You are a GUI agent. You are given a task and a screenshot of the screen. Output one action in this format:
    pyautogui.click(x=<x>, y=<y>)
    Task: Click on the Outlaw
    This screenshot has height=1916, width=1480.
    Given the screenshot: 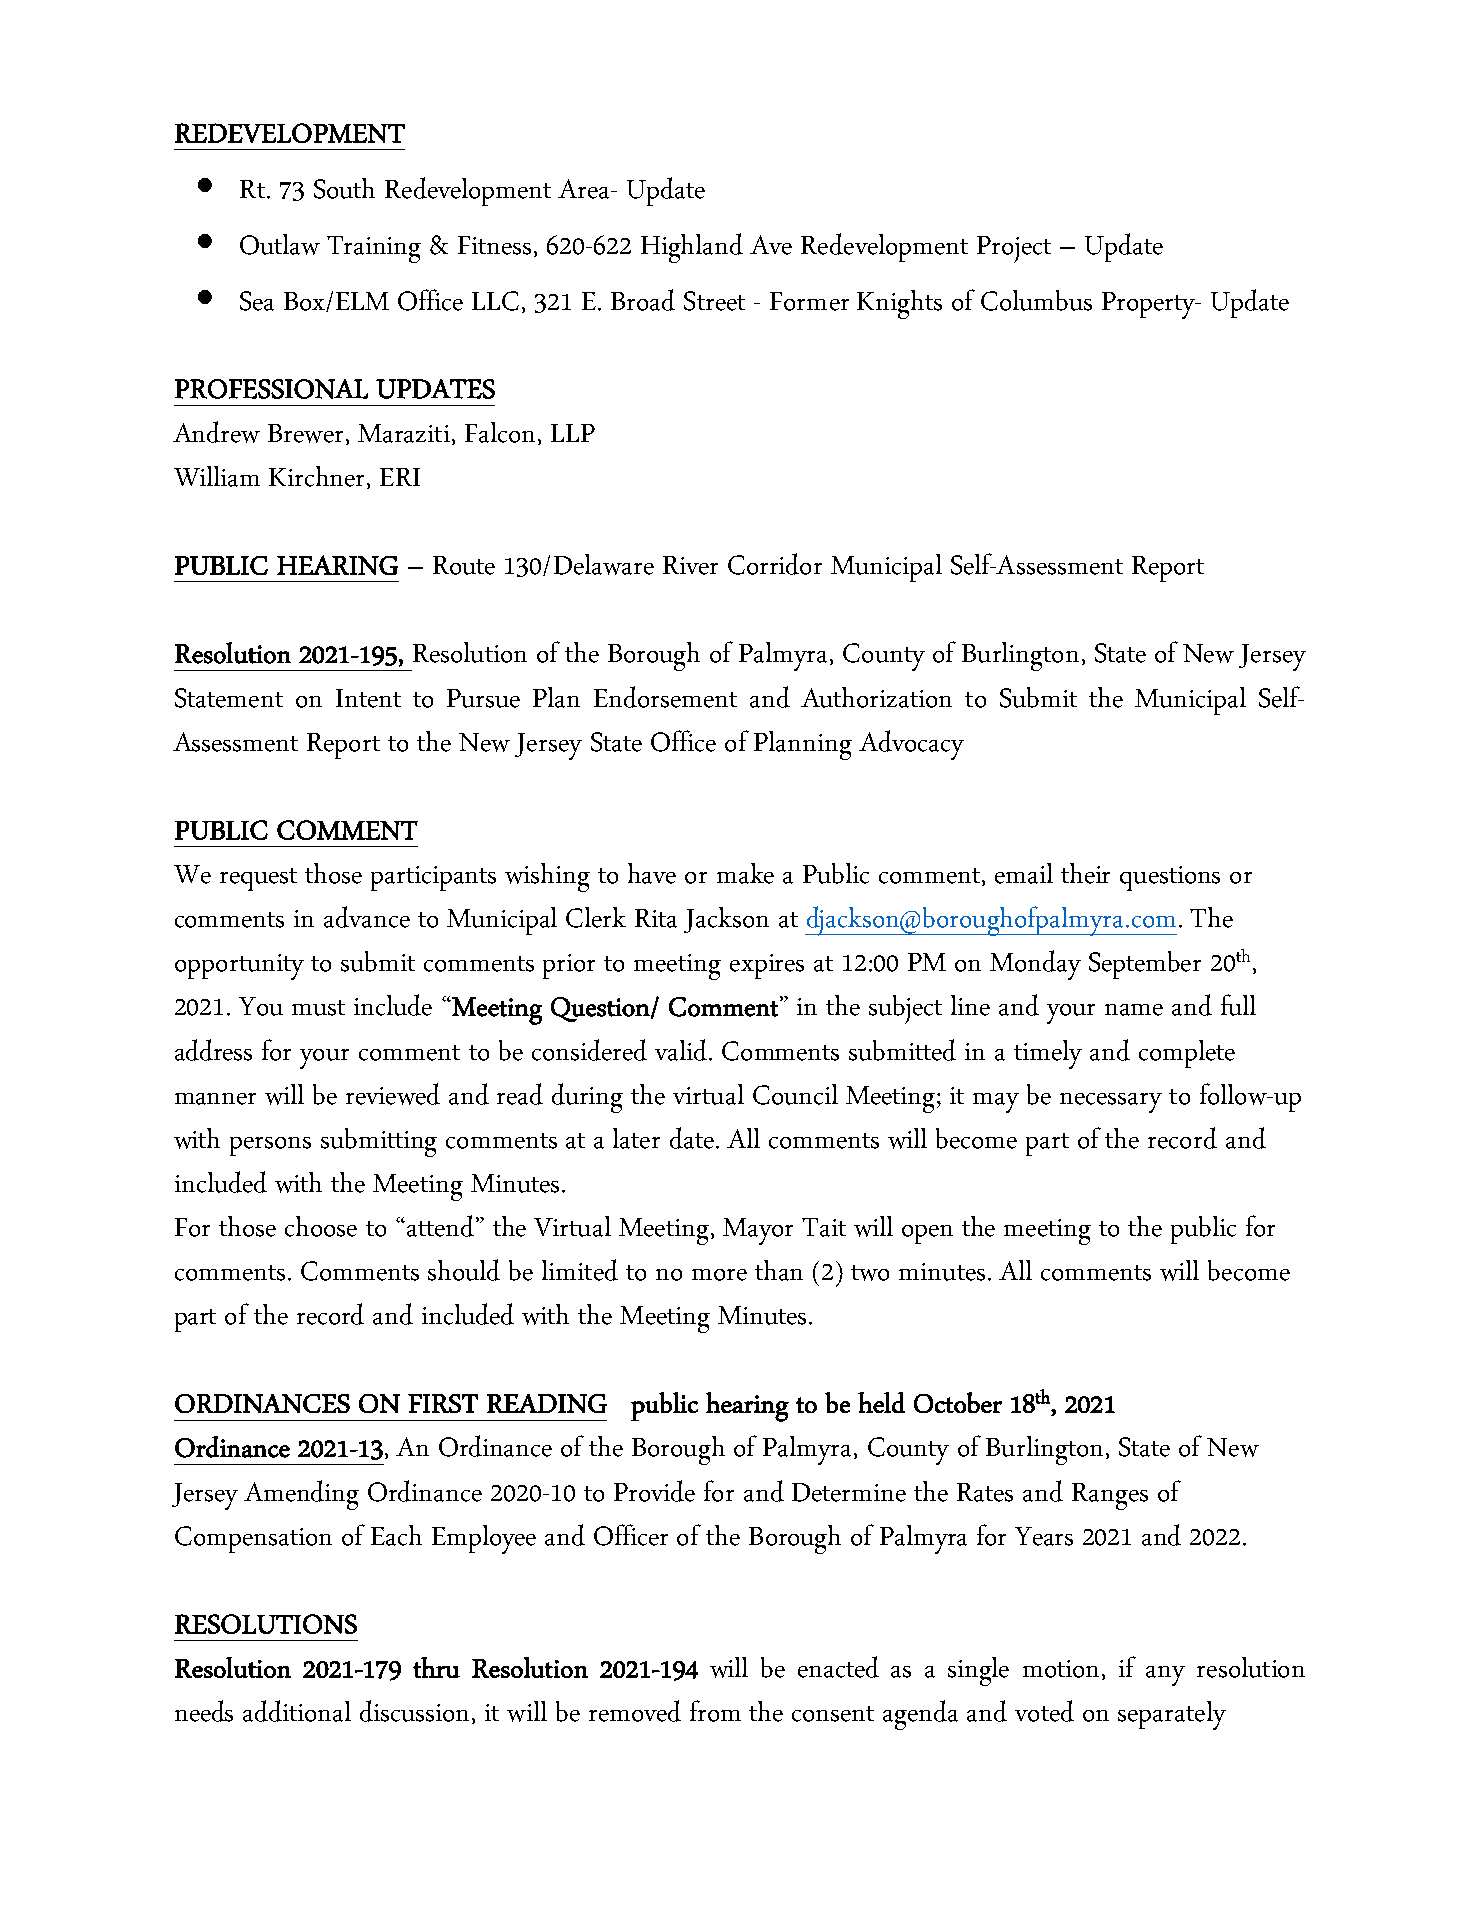 What is the action you would take?
    pyautogui.click(x=280, y=244)
